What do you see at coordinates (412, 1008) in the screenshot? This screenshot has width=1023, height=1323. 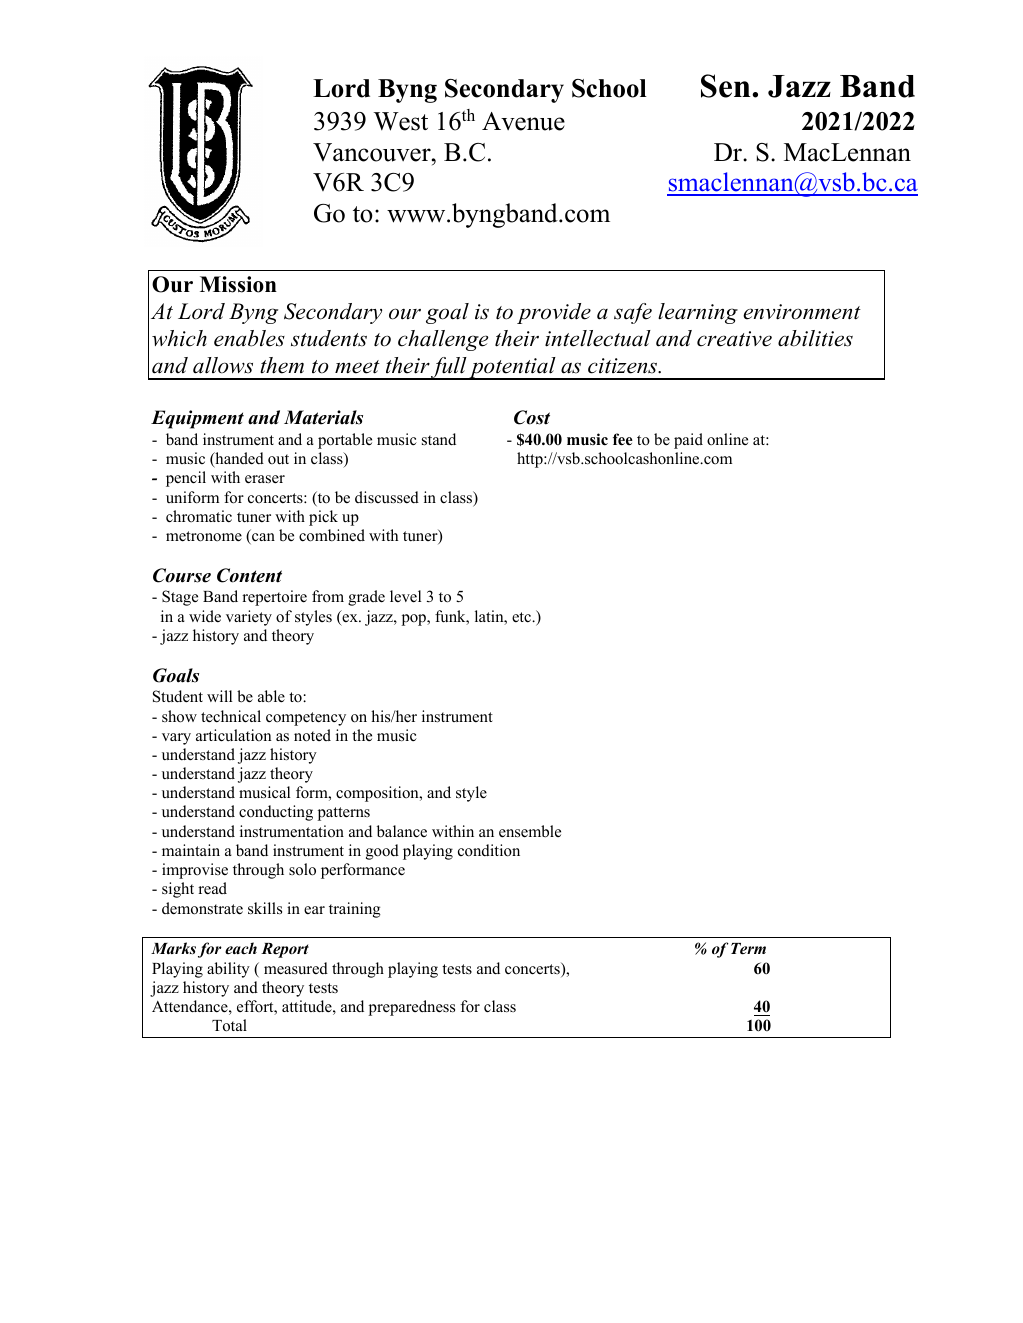 I see `preparedness` at bounding box center [412, 1008].
